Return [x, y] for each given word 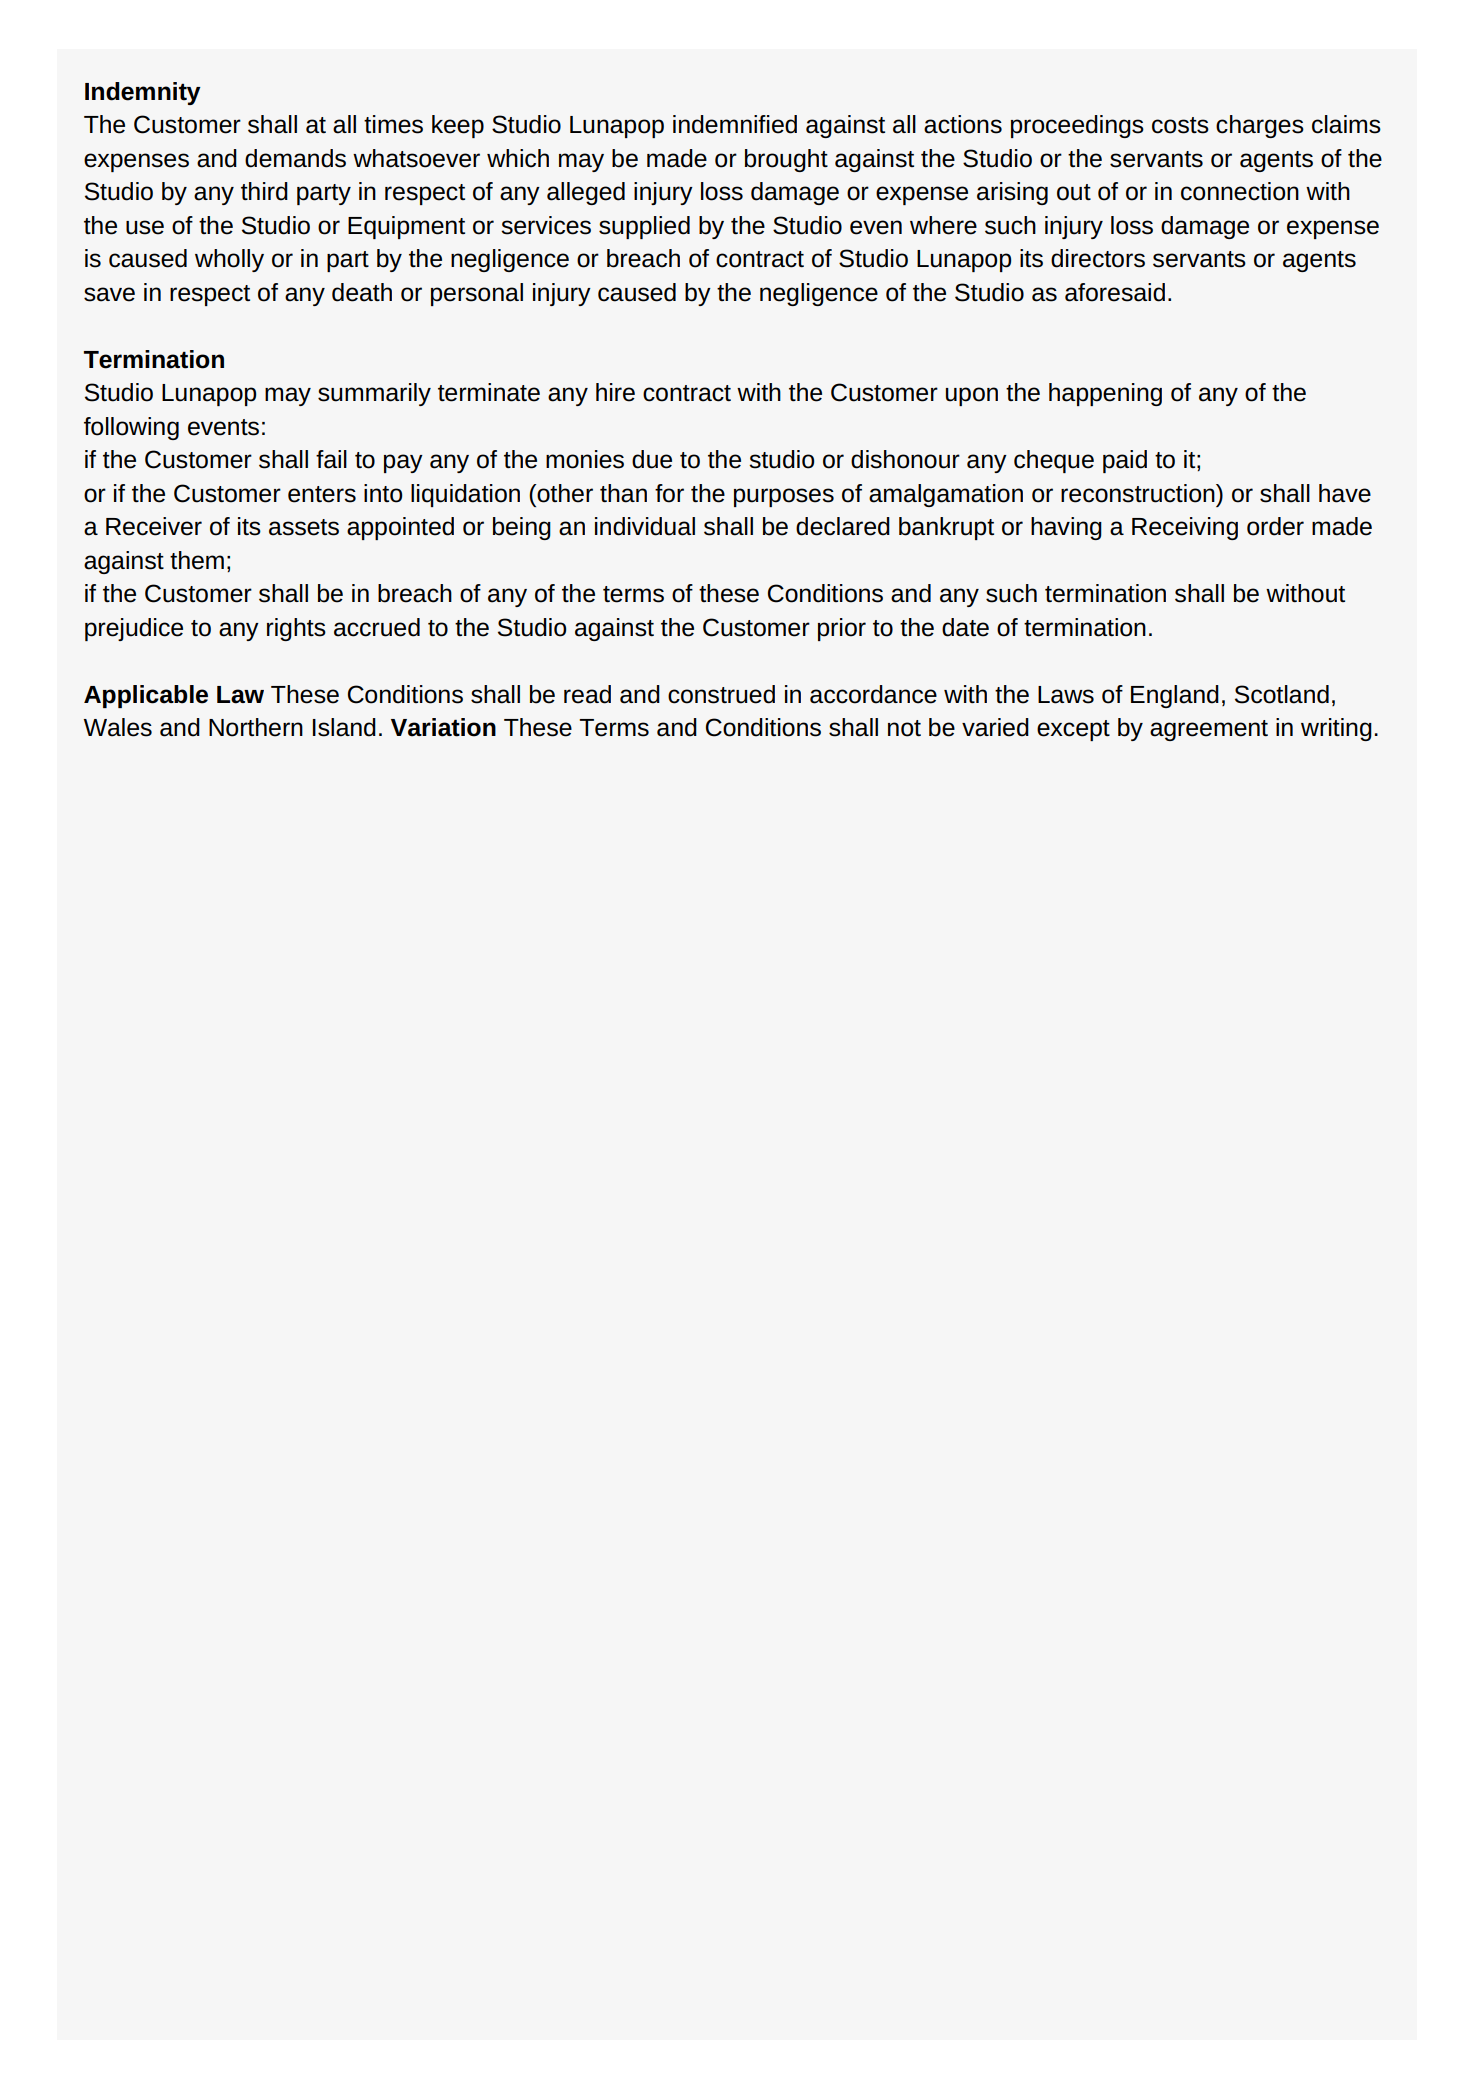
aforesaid [1115, 292]
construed [721, 694]
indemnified [735, 124]
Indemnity [143, 93]
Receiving [1185, 528]
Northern [256, 727]
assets [304, 527]
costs [1180, 125]
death [362, 292]
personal [477, 294]
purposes [784, 497]
